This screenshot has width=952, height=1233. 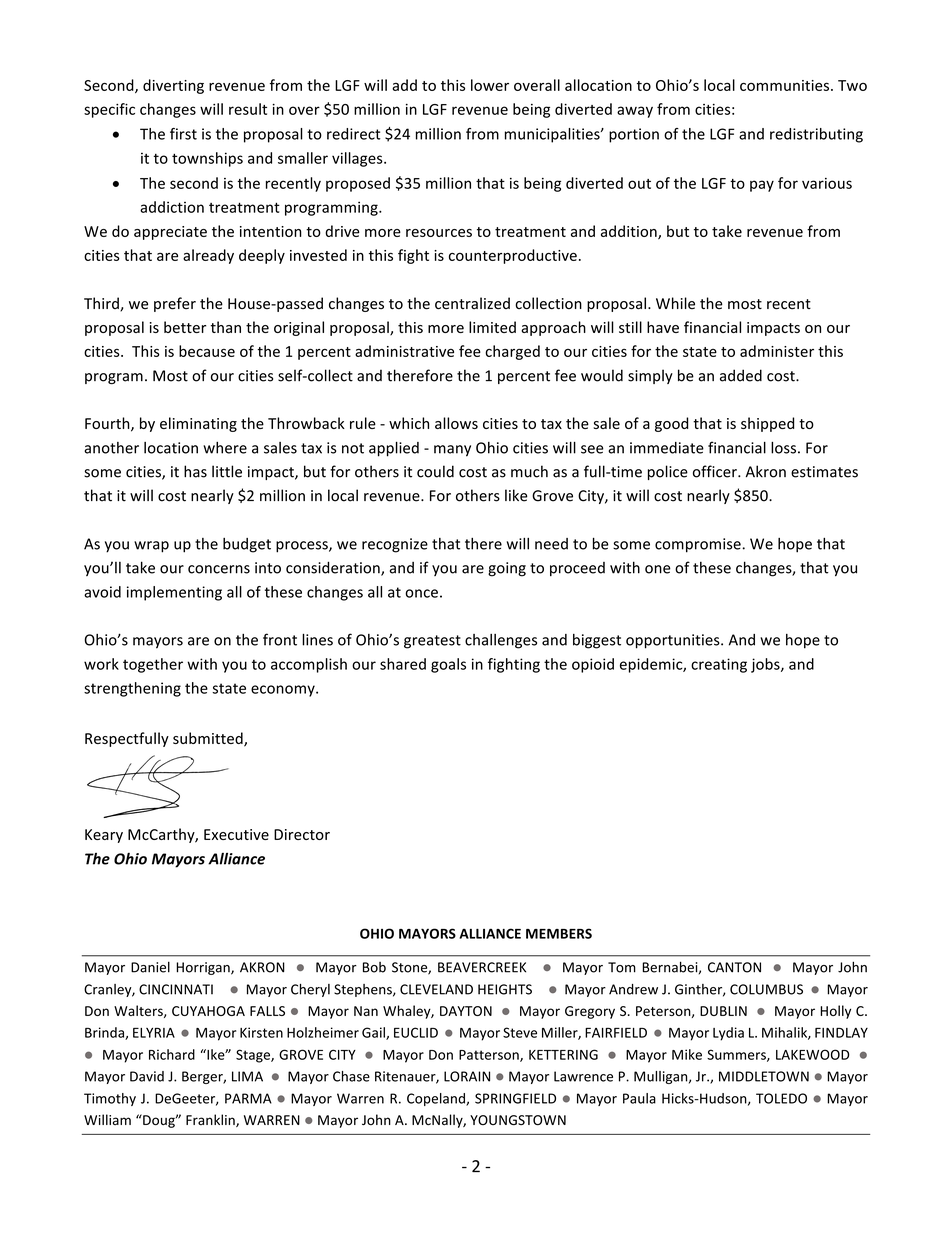 I want to click on loss, so click(x=783, y=448).
